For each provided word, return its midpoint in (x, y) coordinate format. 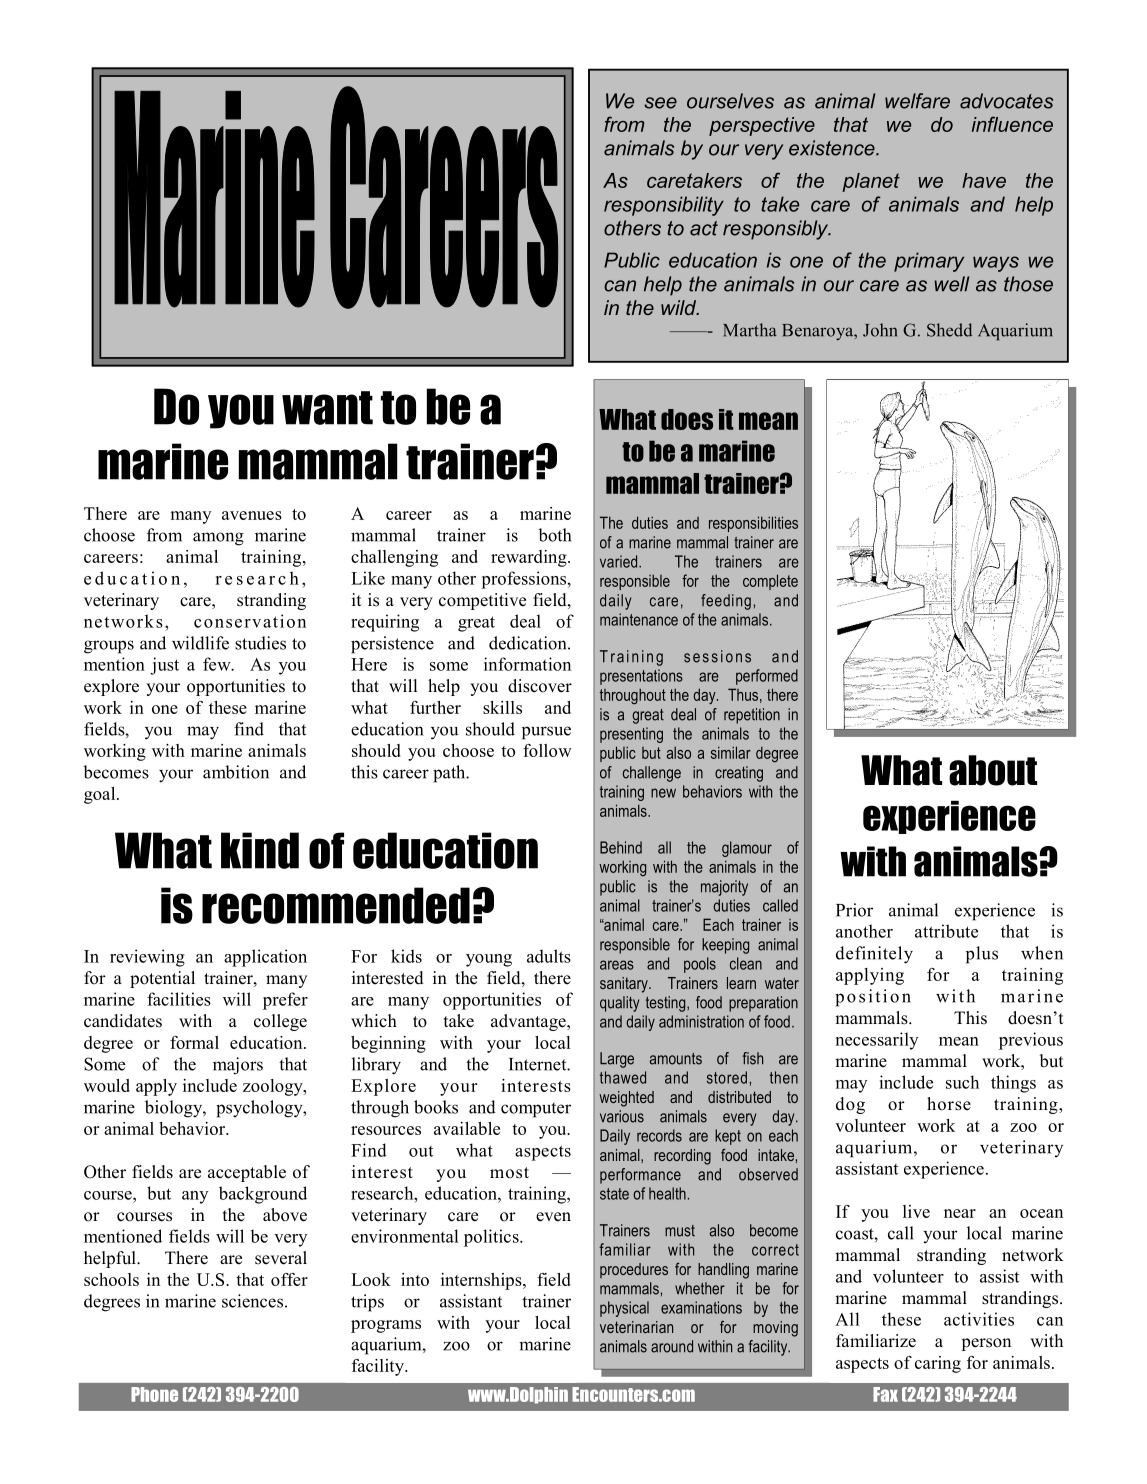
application (265, 958)
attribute (946, 931)
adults (549, 956)
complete (770, 582)
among (218, 539)
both (555, 535)
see (660, 103)
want (327, 408)
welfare (917, 101)
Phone (154, 1394)
